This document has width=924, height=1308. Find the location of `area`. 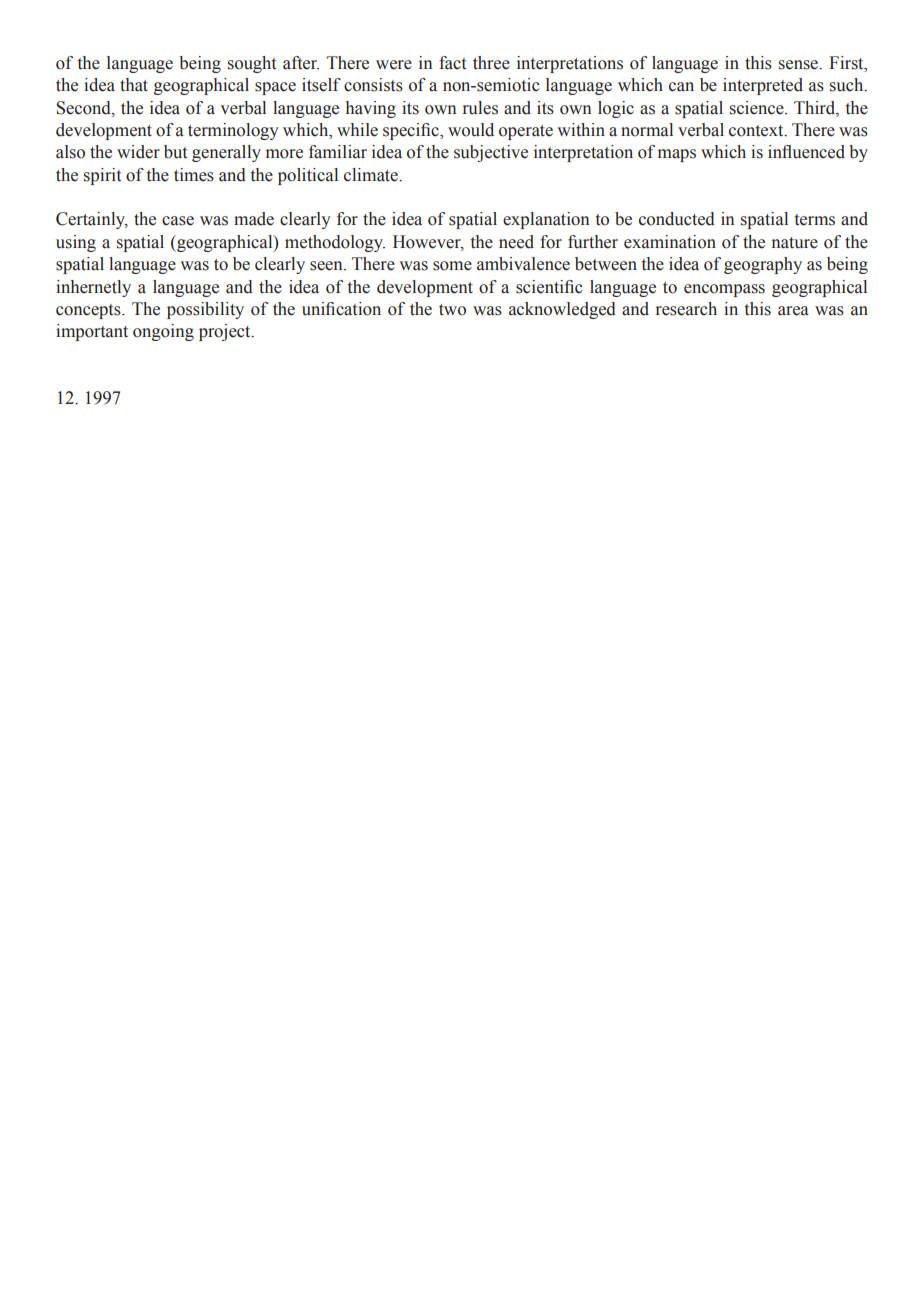

area is located at coordinates (793, 311).
